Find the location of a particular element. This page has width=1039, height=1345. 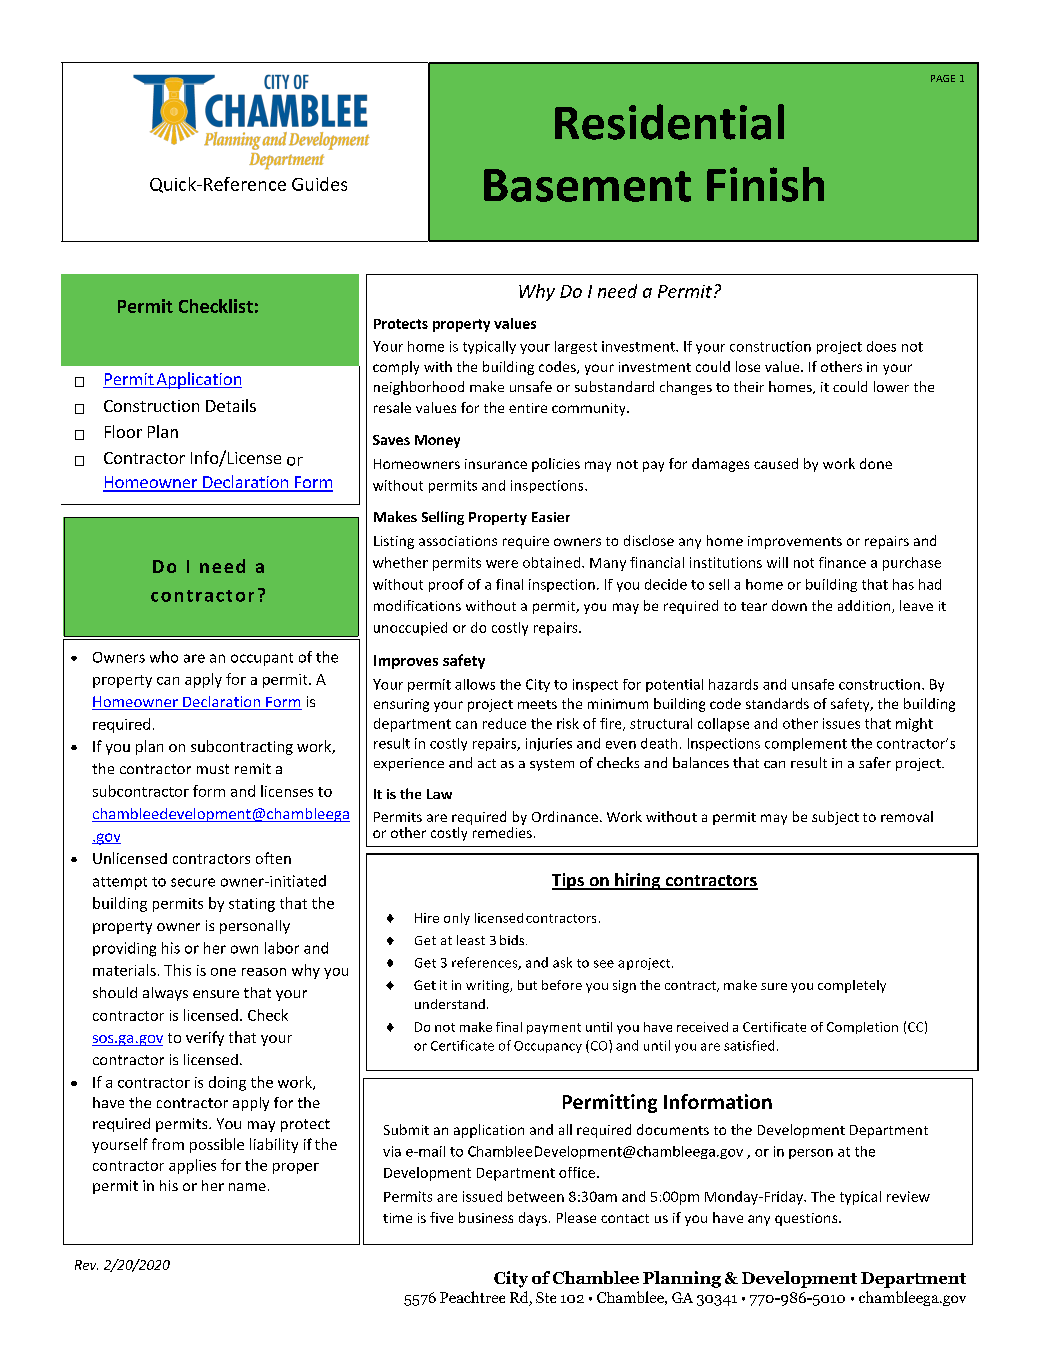

PAGE is located at coordinates (943, 78).
